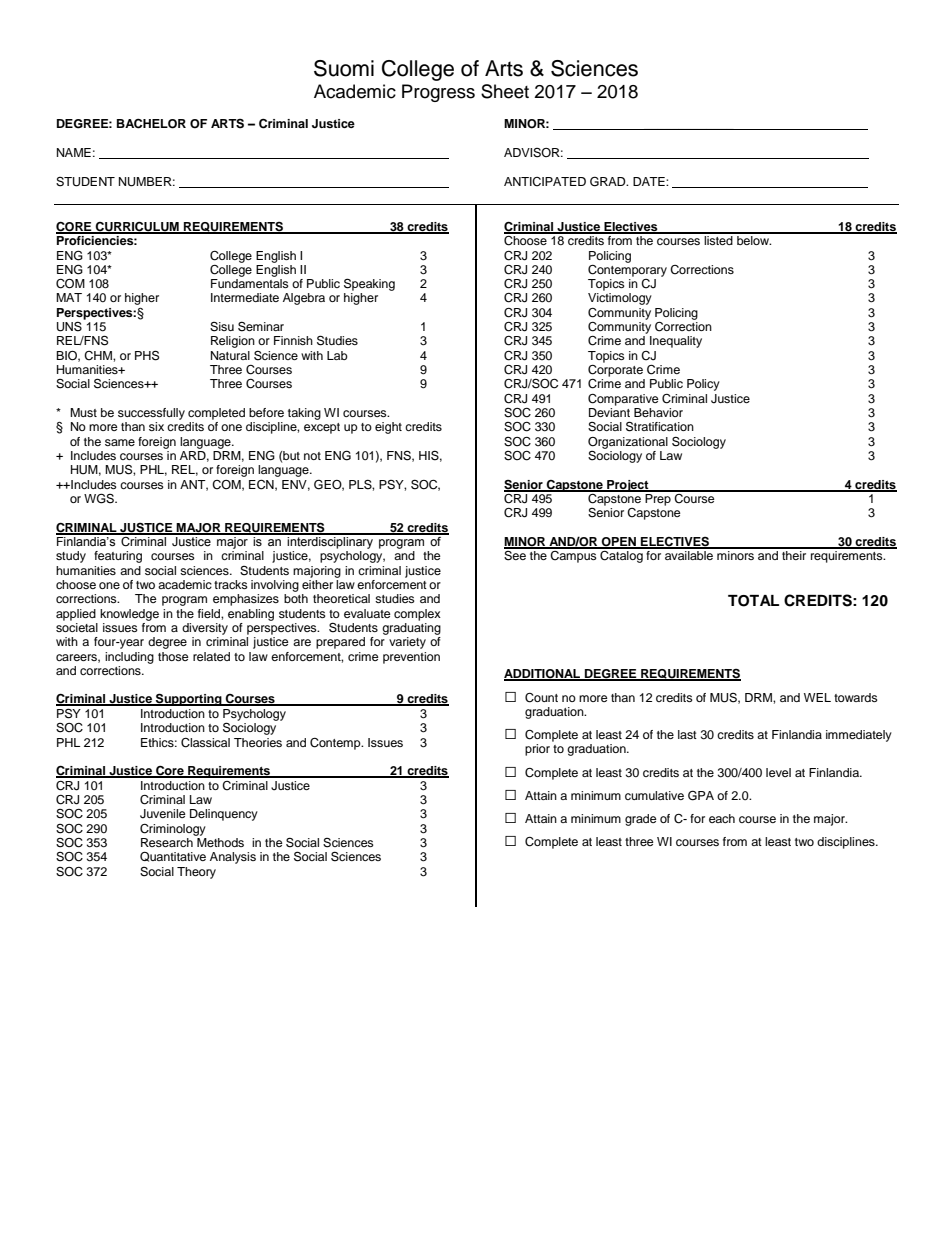 The image size is (952, 1233). What do you see at coordinates (703, 385) in the document?
I see `Policy` at bounding box center [703, 385].
